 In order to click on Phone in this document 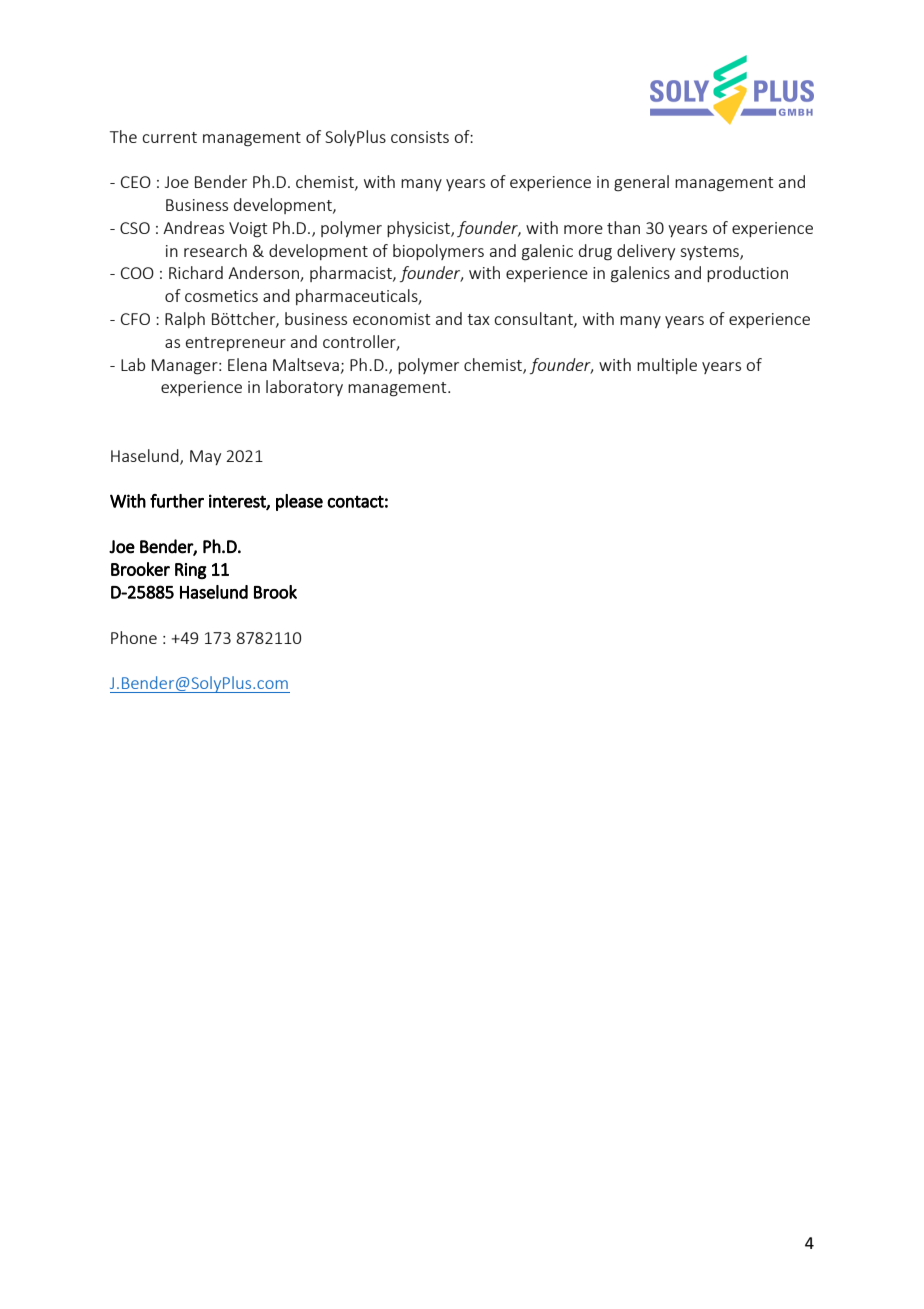, I will do `click(134, 637)`.
